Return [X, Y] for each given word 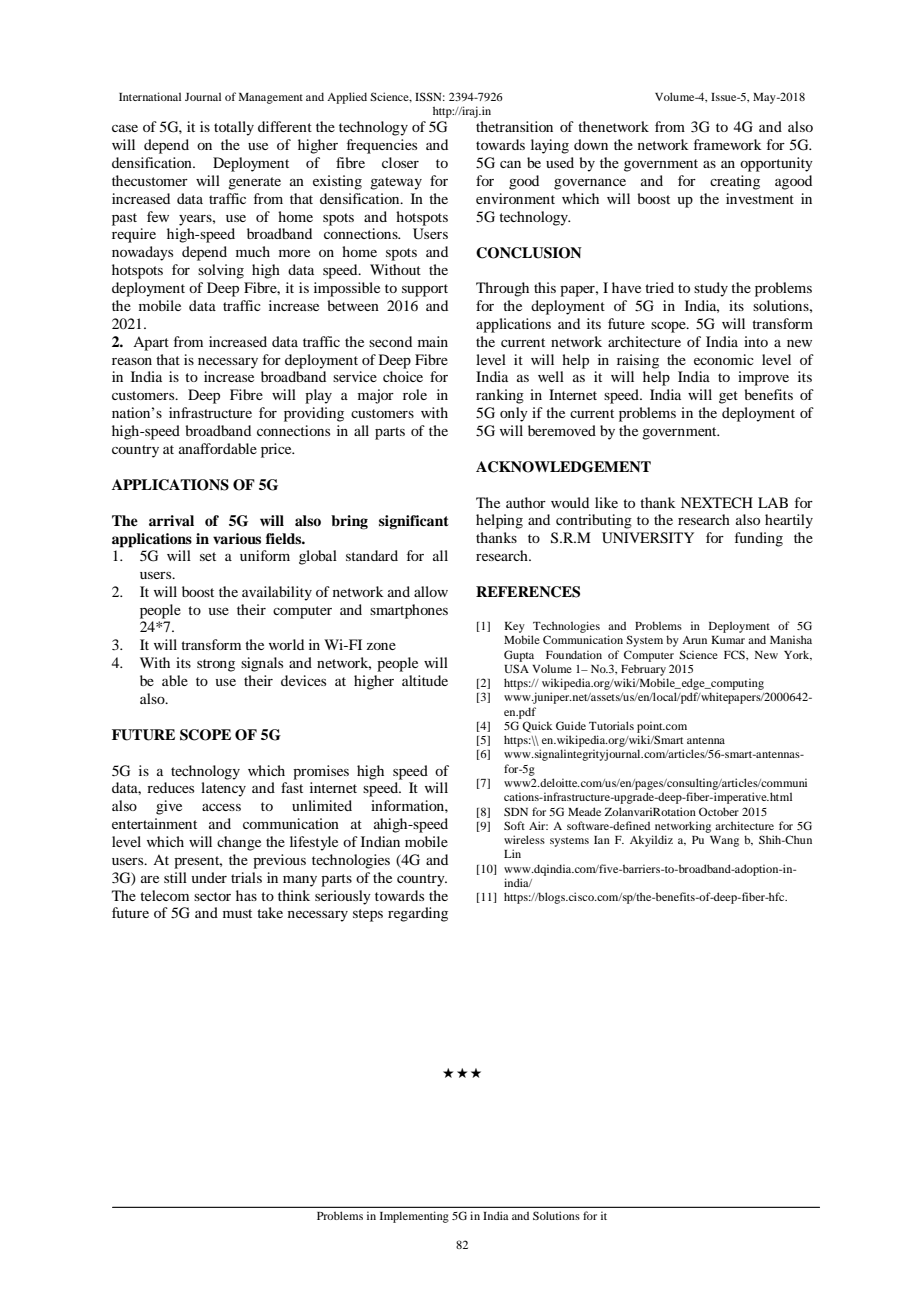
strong [216, 665]
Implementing [414, 1217]
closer [400, 162]
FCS [735, 654]
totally [234, 128]
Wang [724, 841]
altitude [425, 680]
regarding [418, 914]
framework [728, 144]
